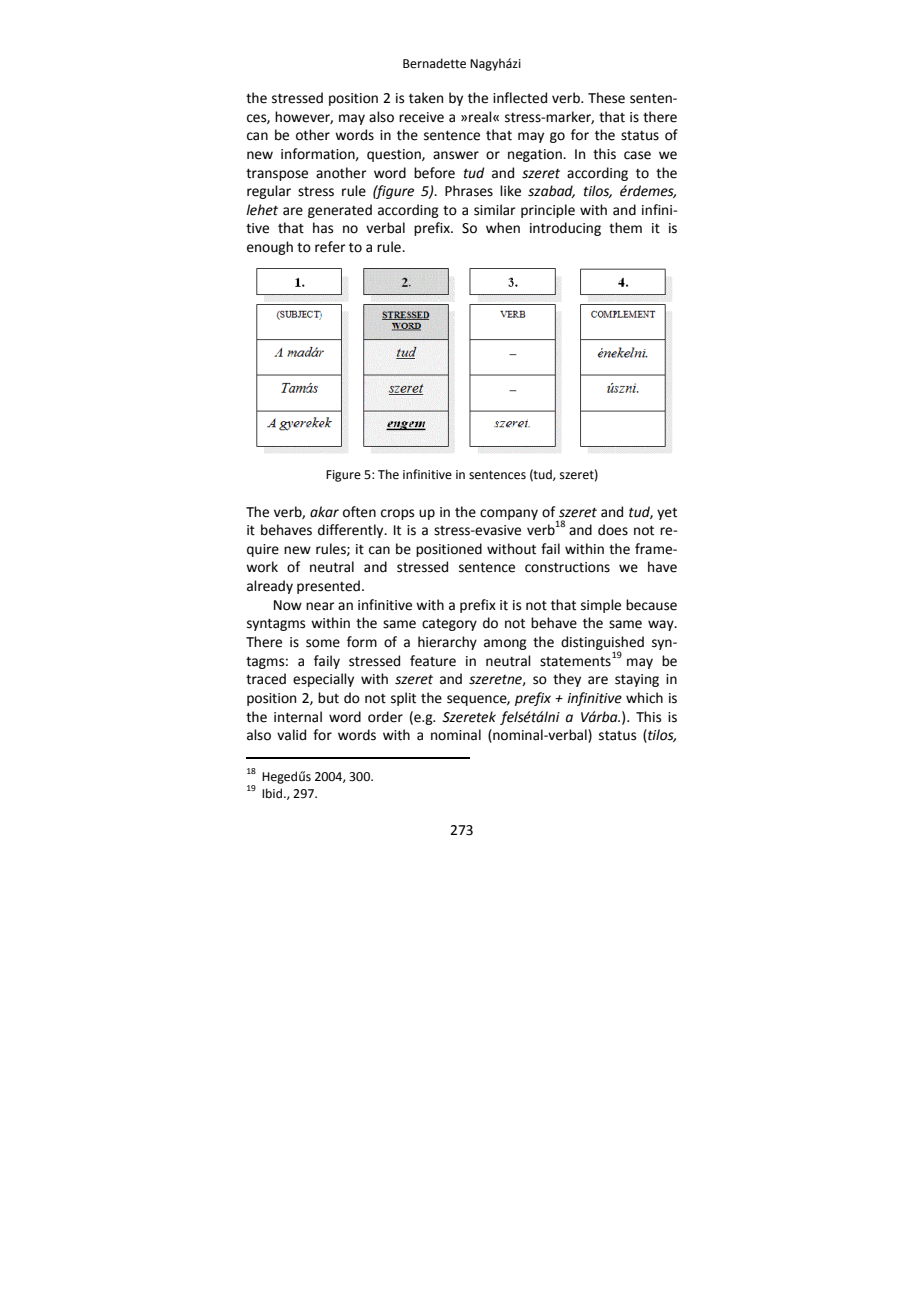  I want to click on company, so click(509, 514).
